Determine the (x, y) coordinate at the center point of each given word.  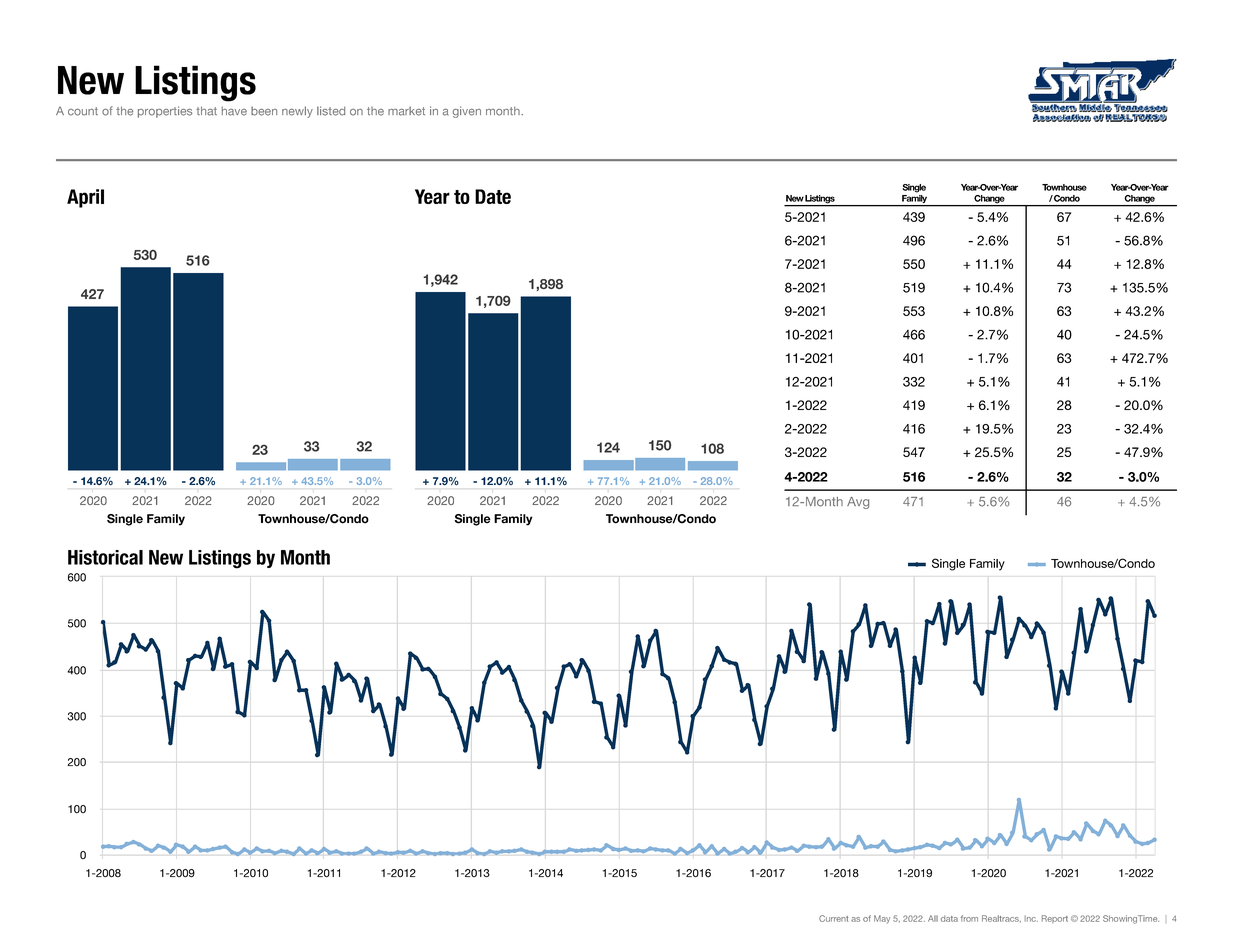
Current (833, 918)
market (406, 111)
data (949, 918)
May (882, 919)
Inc (1031, 918)
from (969, 918)
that (206, 111)
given (467, 112)
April (85, 198)
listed (331, 111)
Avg (858, 503)
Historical (105, 557)
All (933, 918)
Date (493, 196)
